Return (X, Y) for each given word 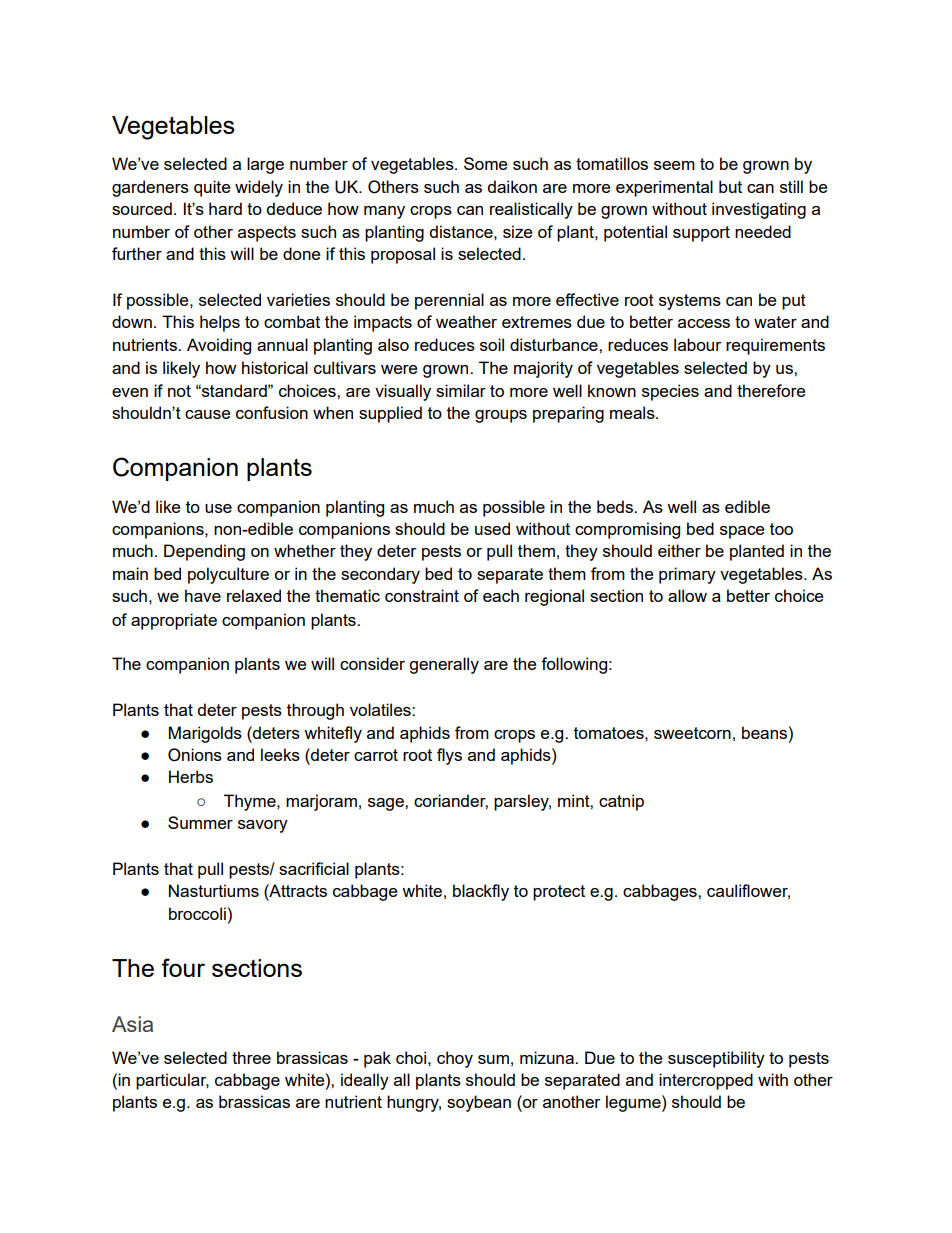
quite (212, 188)
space (742, 532)
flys (449, 756)
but (730, 186)
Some (485, 163)
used (492, 528)
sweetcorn (692, 733)
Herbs (191, 776)
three (251, 1057)
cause (207, 414)
